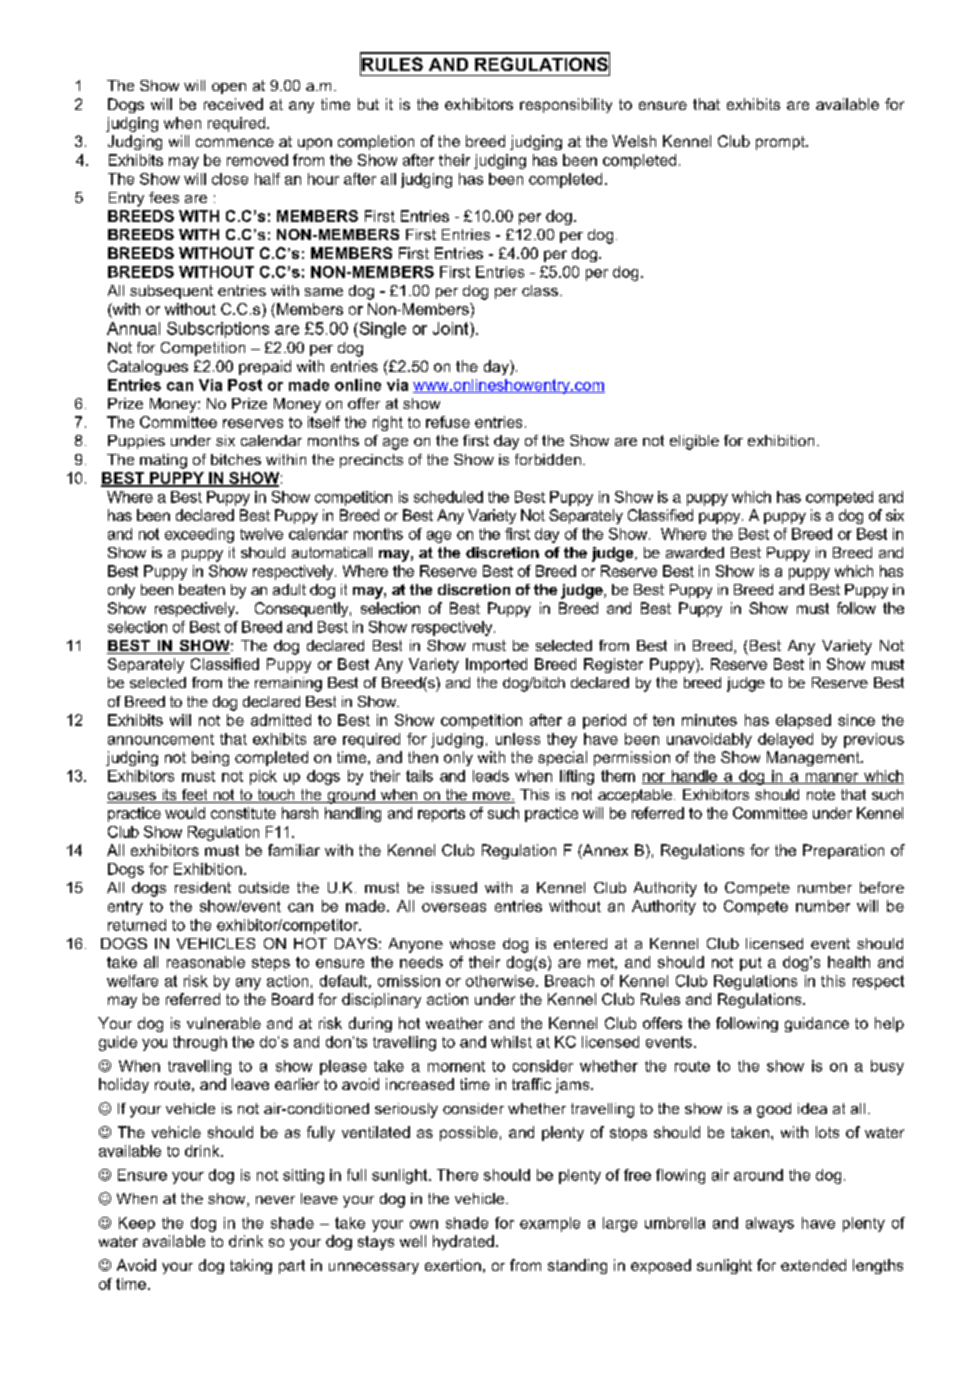 This image has height=1377, width=970. What do you see at coordinates (251, 1266) in the image?
I see `taking` at bounding box center [251, 1266].
